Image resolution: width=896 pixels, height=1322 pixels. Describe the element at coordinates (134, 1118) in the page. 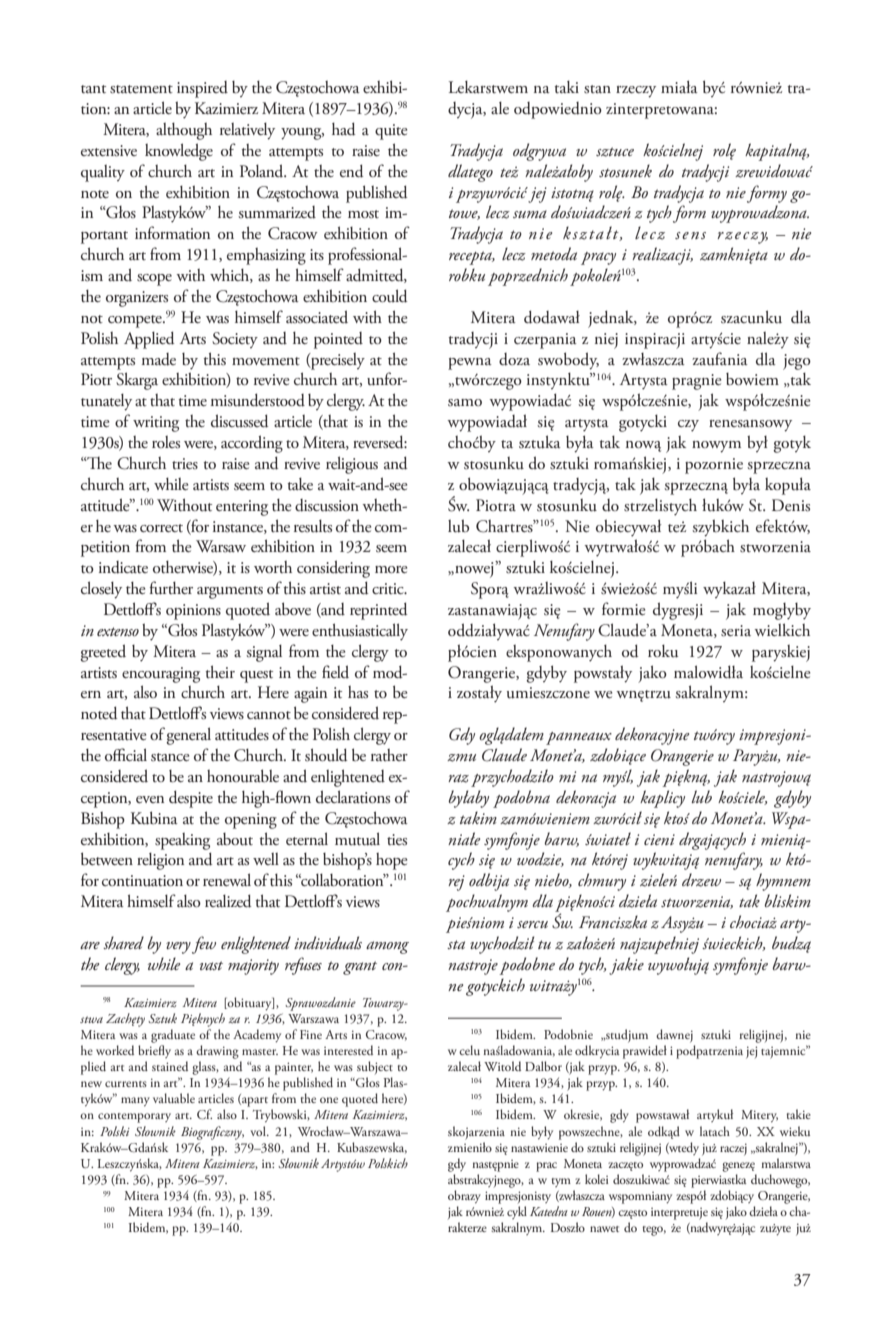

I see `contemporary` at that location.
